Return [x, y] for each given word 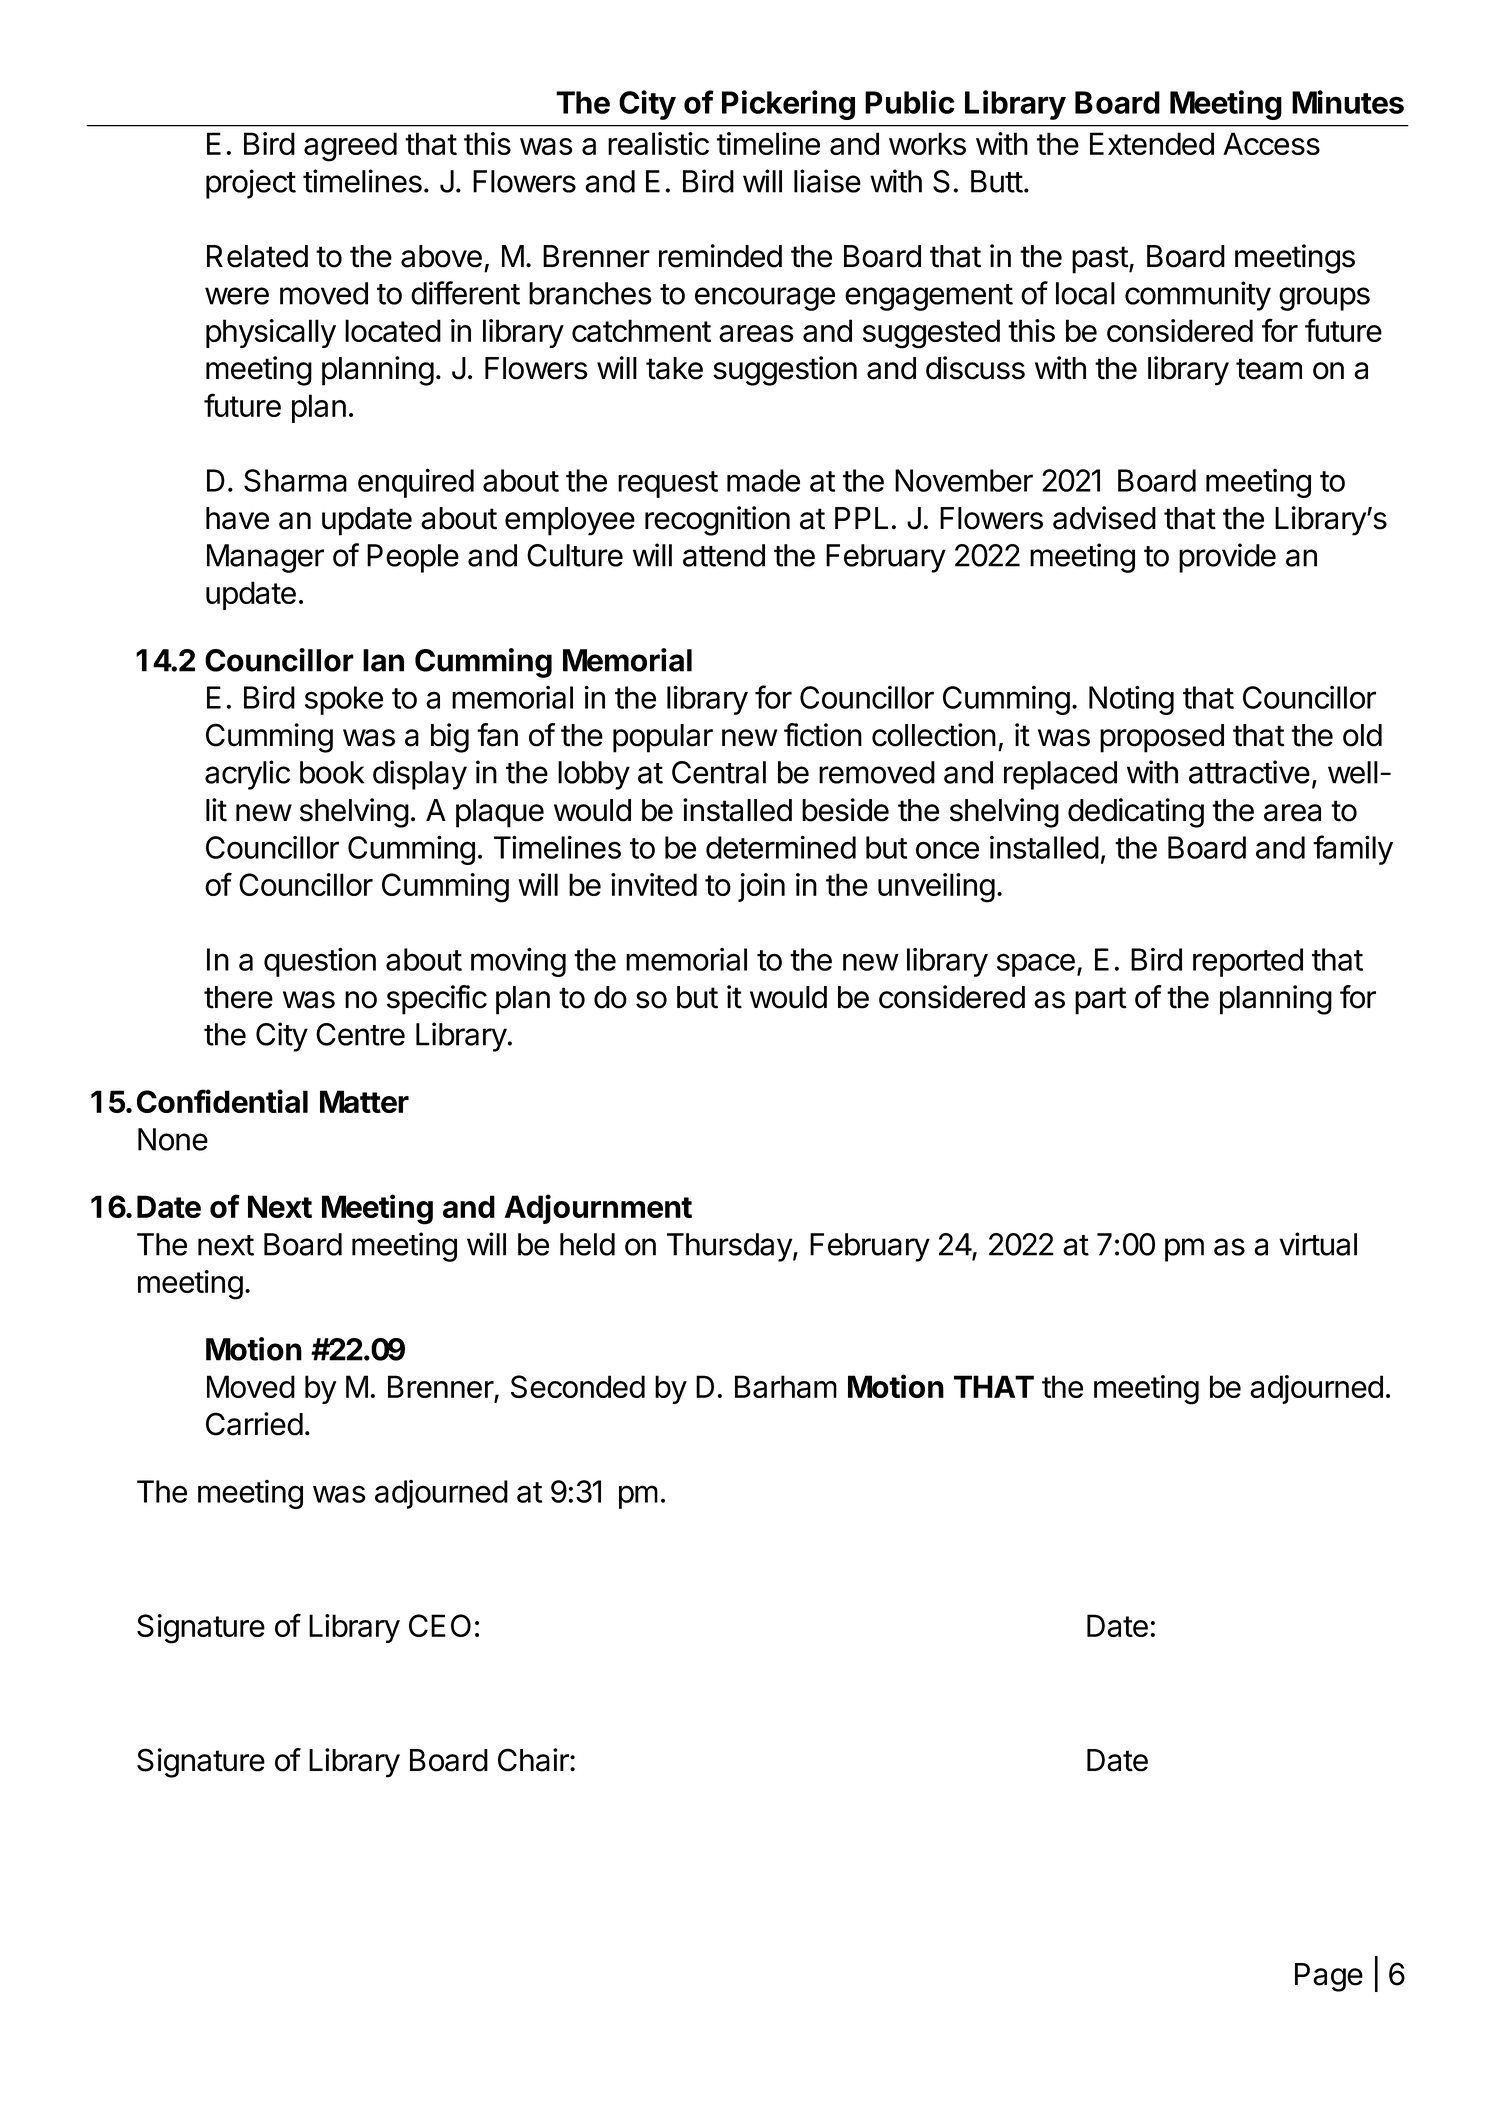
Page [1329, 1977]
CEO [440, 1625]
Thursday [729, 1247]
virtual [1318, 1244]
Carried [254, 1424]
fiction [823, 735]
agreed [350, 147]
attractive [1249, 772]
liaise [827, 181]
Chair [534, 1760]
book [332, 772]
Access [1271, 143]
